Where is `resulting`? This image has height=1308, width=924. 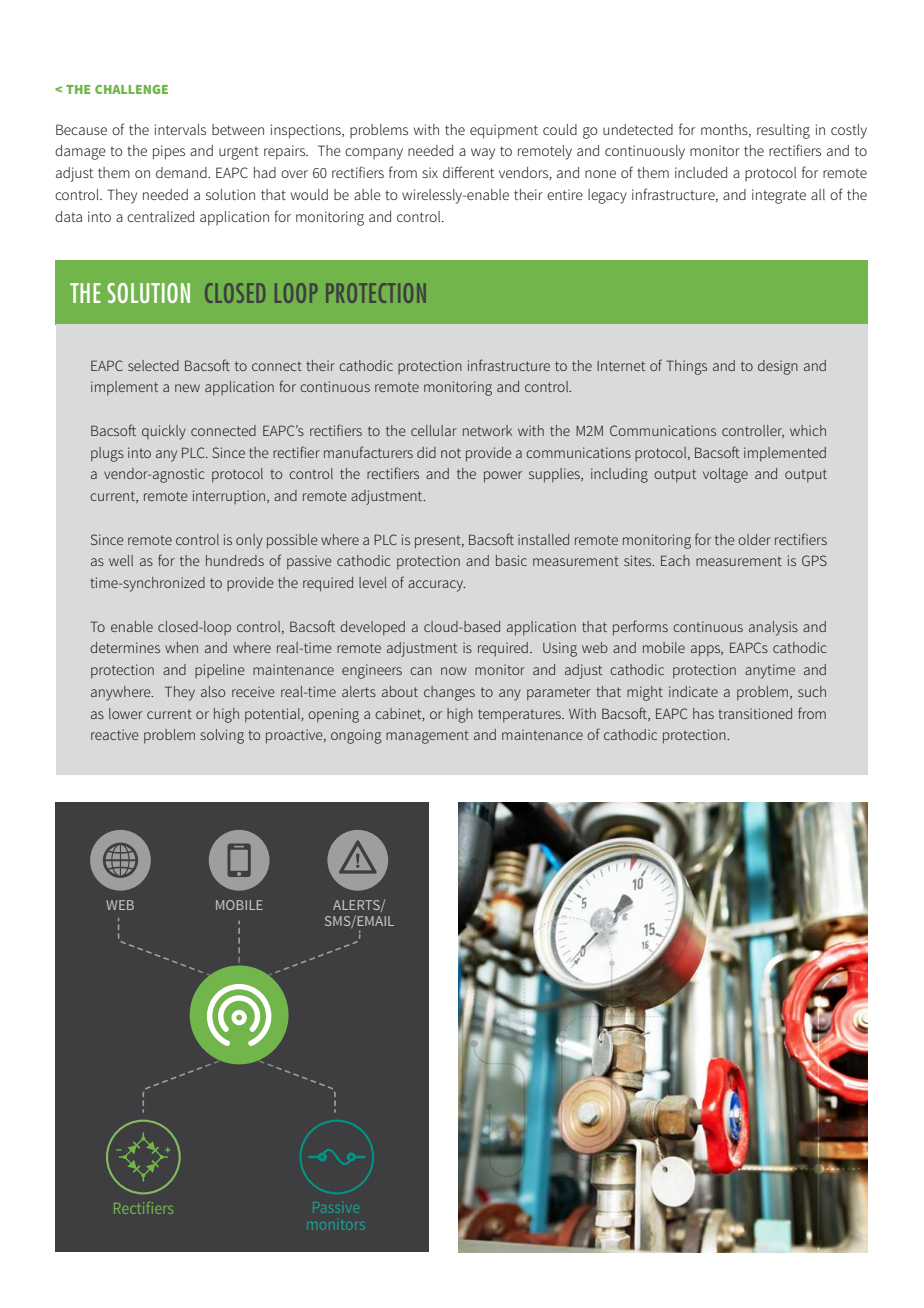
resulting is located at coordinates (783, 131).
